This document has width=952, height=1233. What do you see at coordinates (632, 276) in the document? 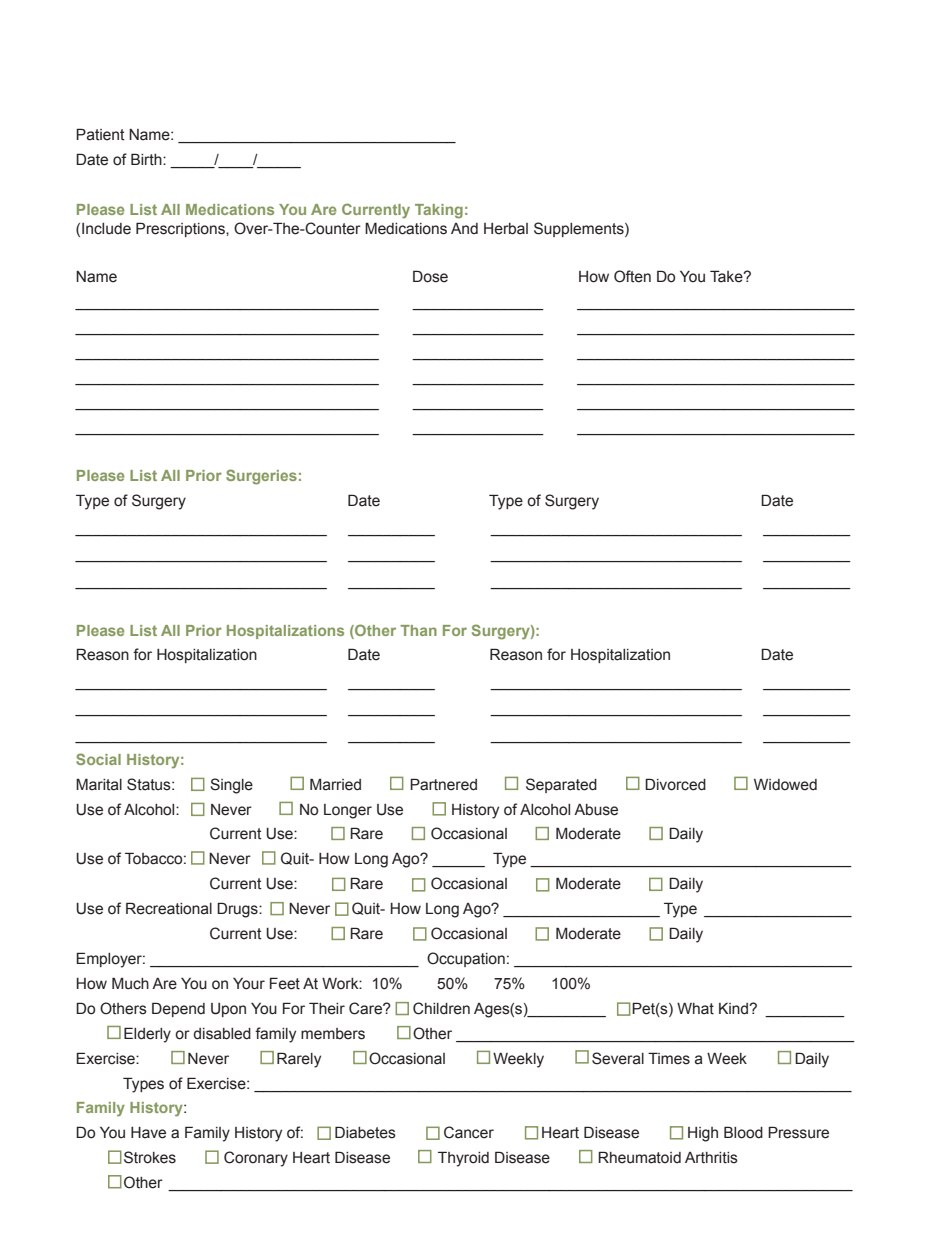
I see `Often` at bounding box center [632, 276].
